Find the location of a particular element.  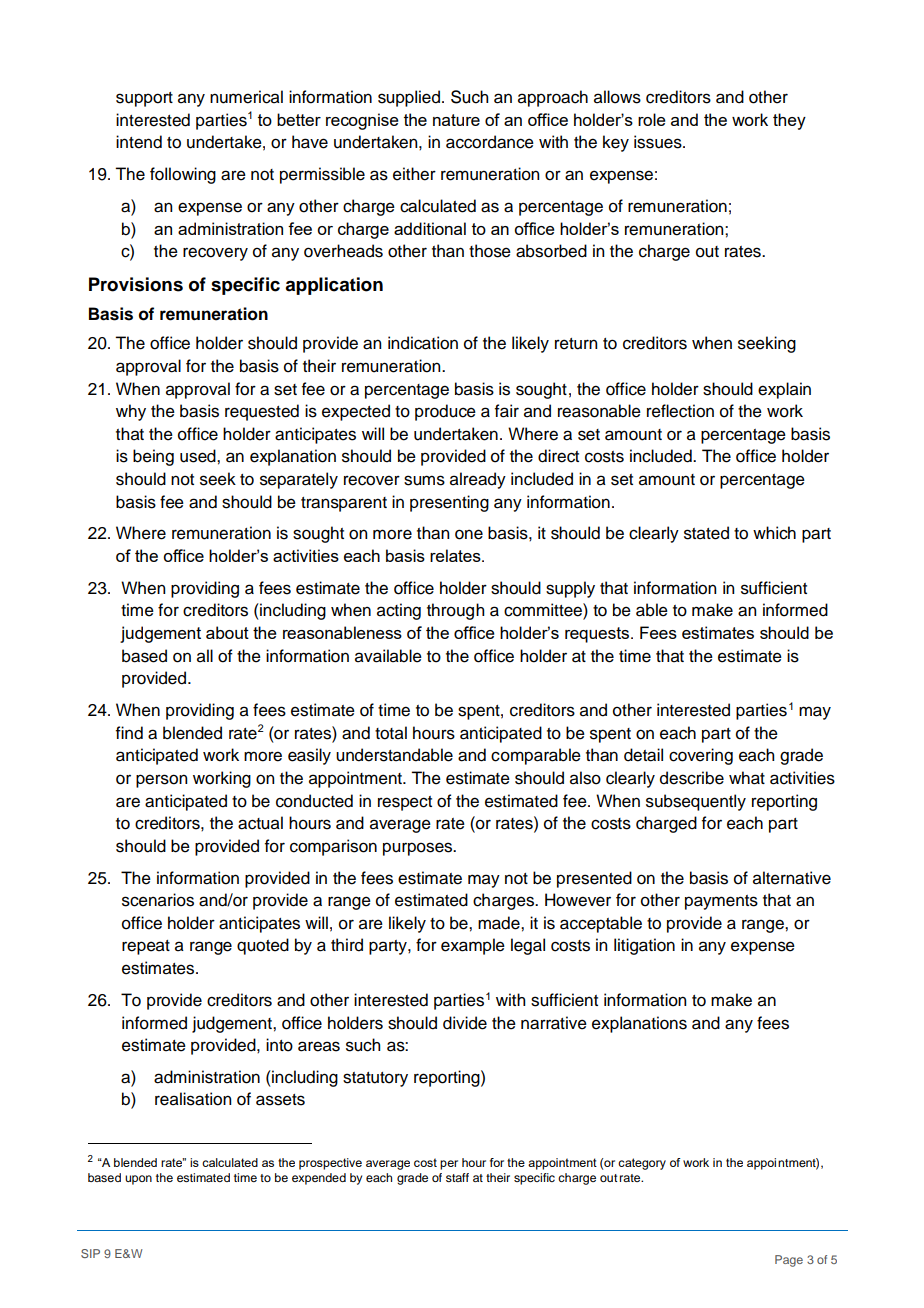

payments is located at coordinates (721, 902).
